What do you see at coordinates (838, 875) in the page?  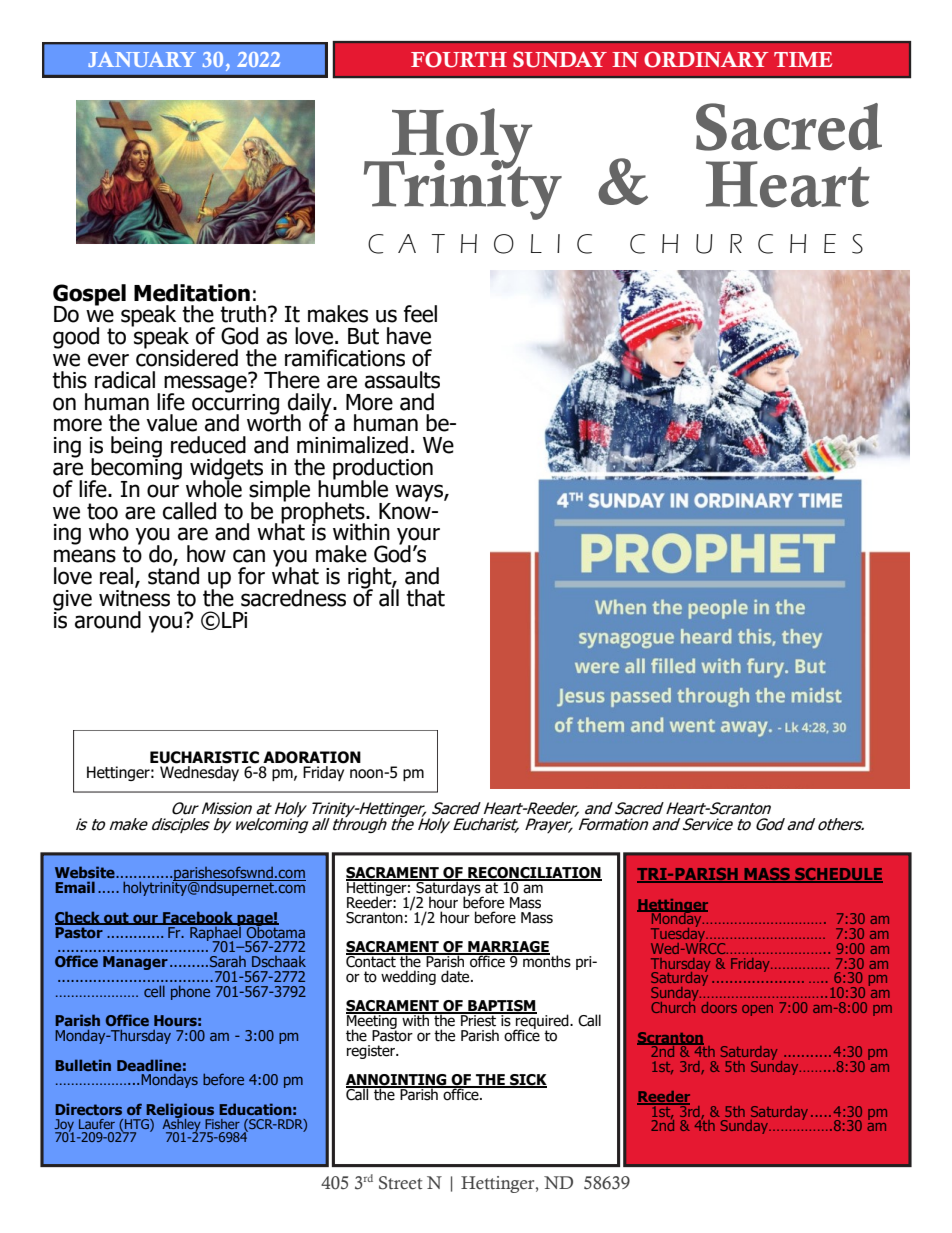 I see `SCHEDULE` at bounding box center [838, 875].
